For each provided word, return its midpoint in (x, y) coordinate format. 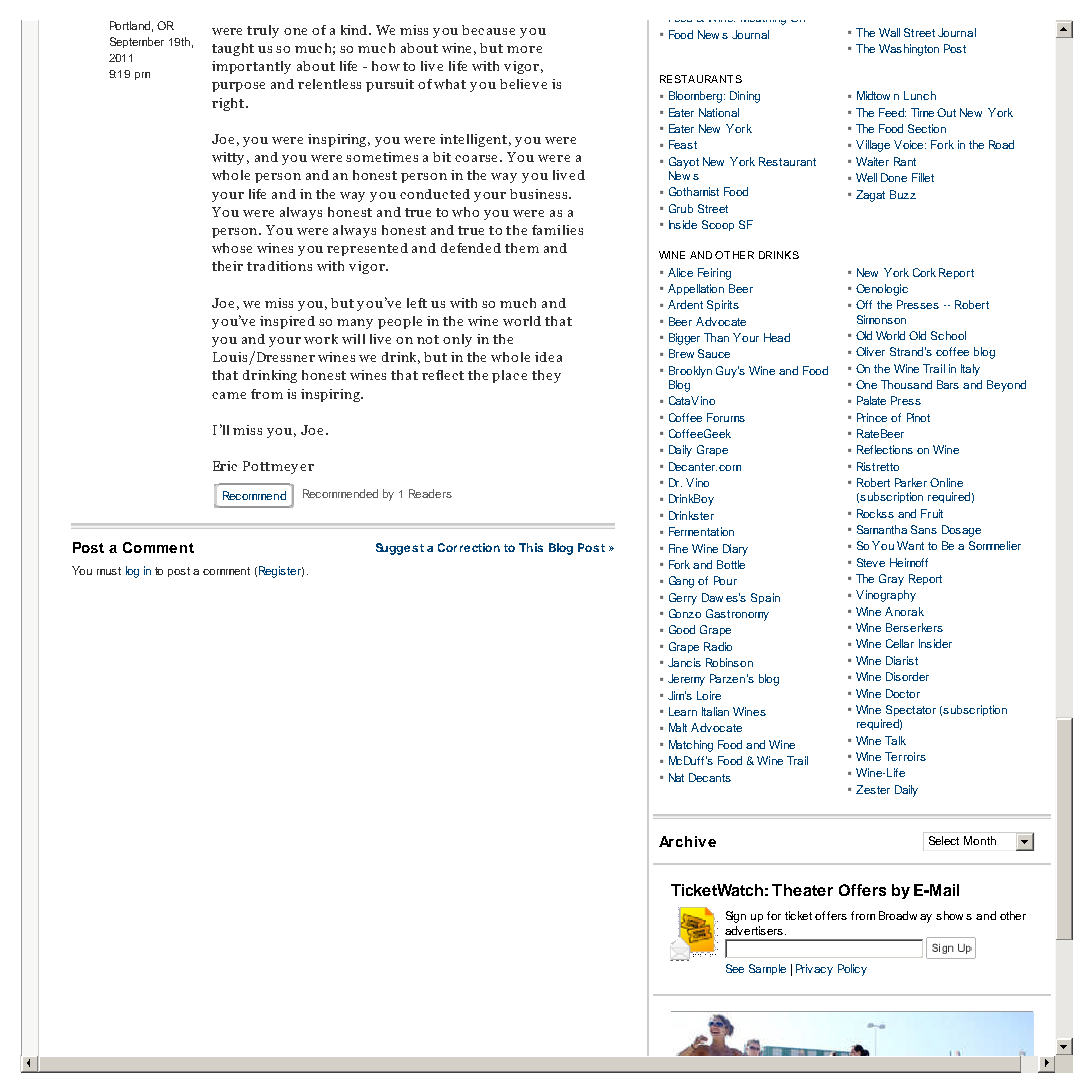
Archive (687, 841)
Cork (924, 272)
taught (233, 49)
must (109, 571)
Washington (909, 50)
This (531, 547)
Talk (895, 740)
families (557, 230)
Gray (891, 580)
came (229, 395)
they (546, 376)
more (524, 49)
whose (232, 248)
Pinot (918, 417)
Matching (691, 746)
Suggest (400, 549)
